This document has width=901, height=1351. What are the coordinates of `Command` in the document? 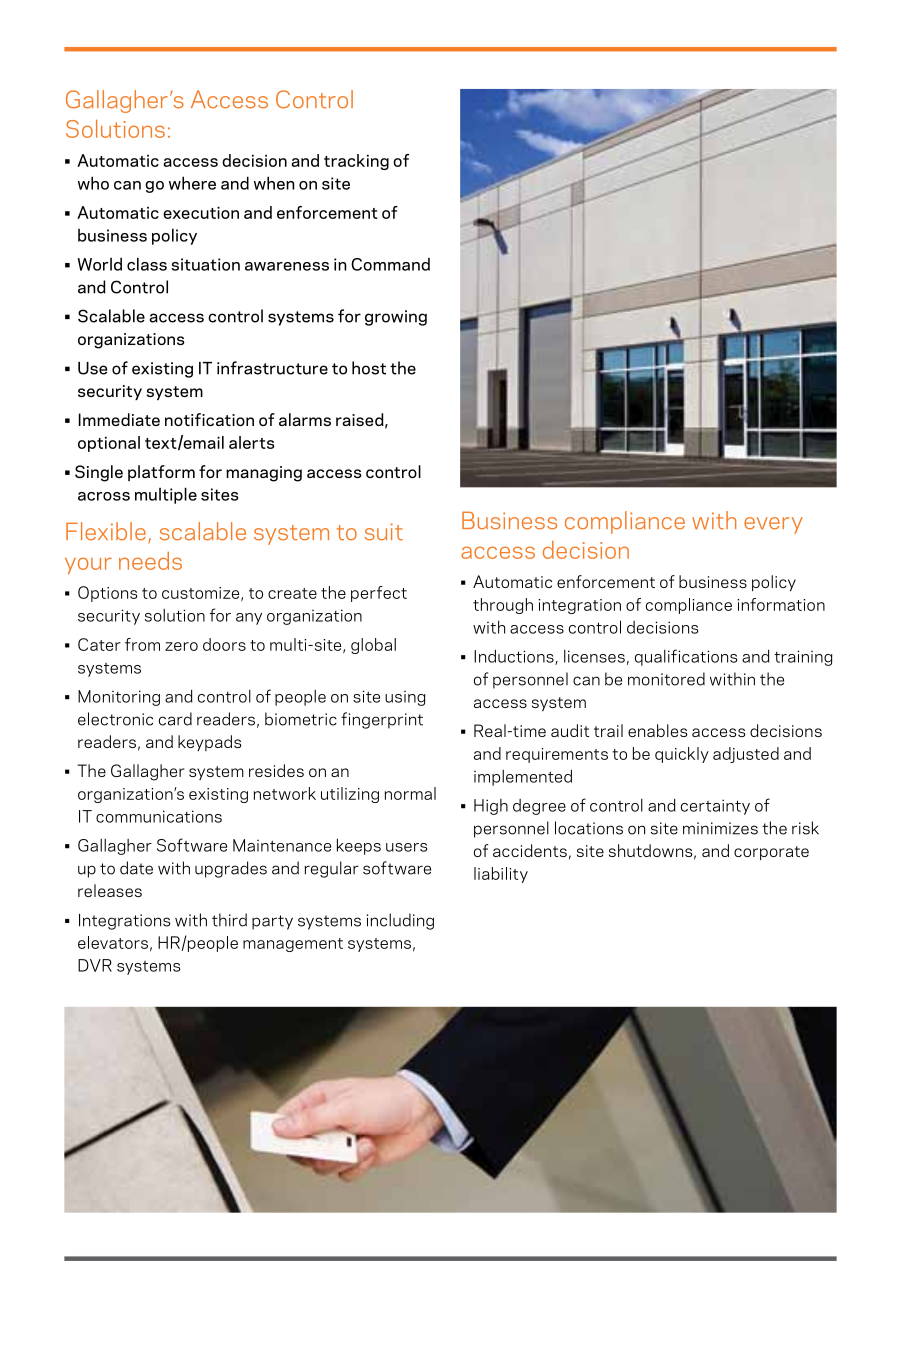 It's located at (390, 264).
